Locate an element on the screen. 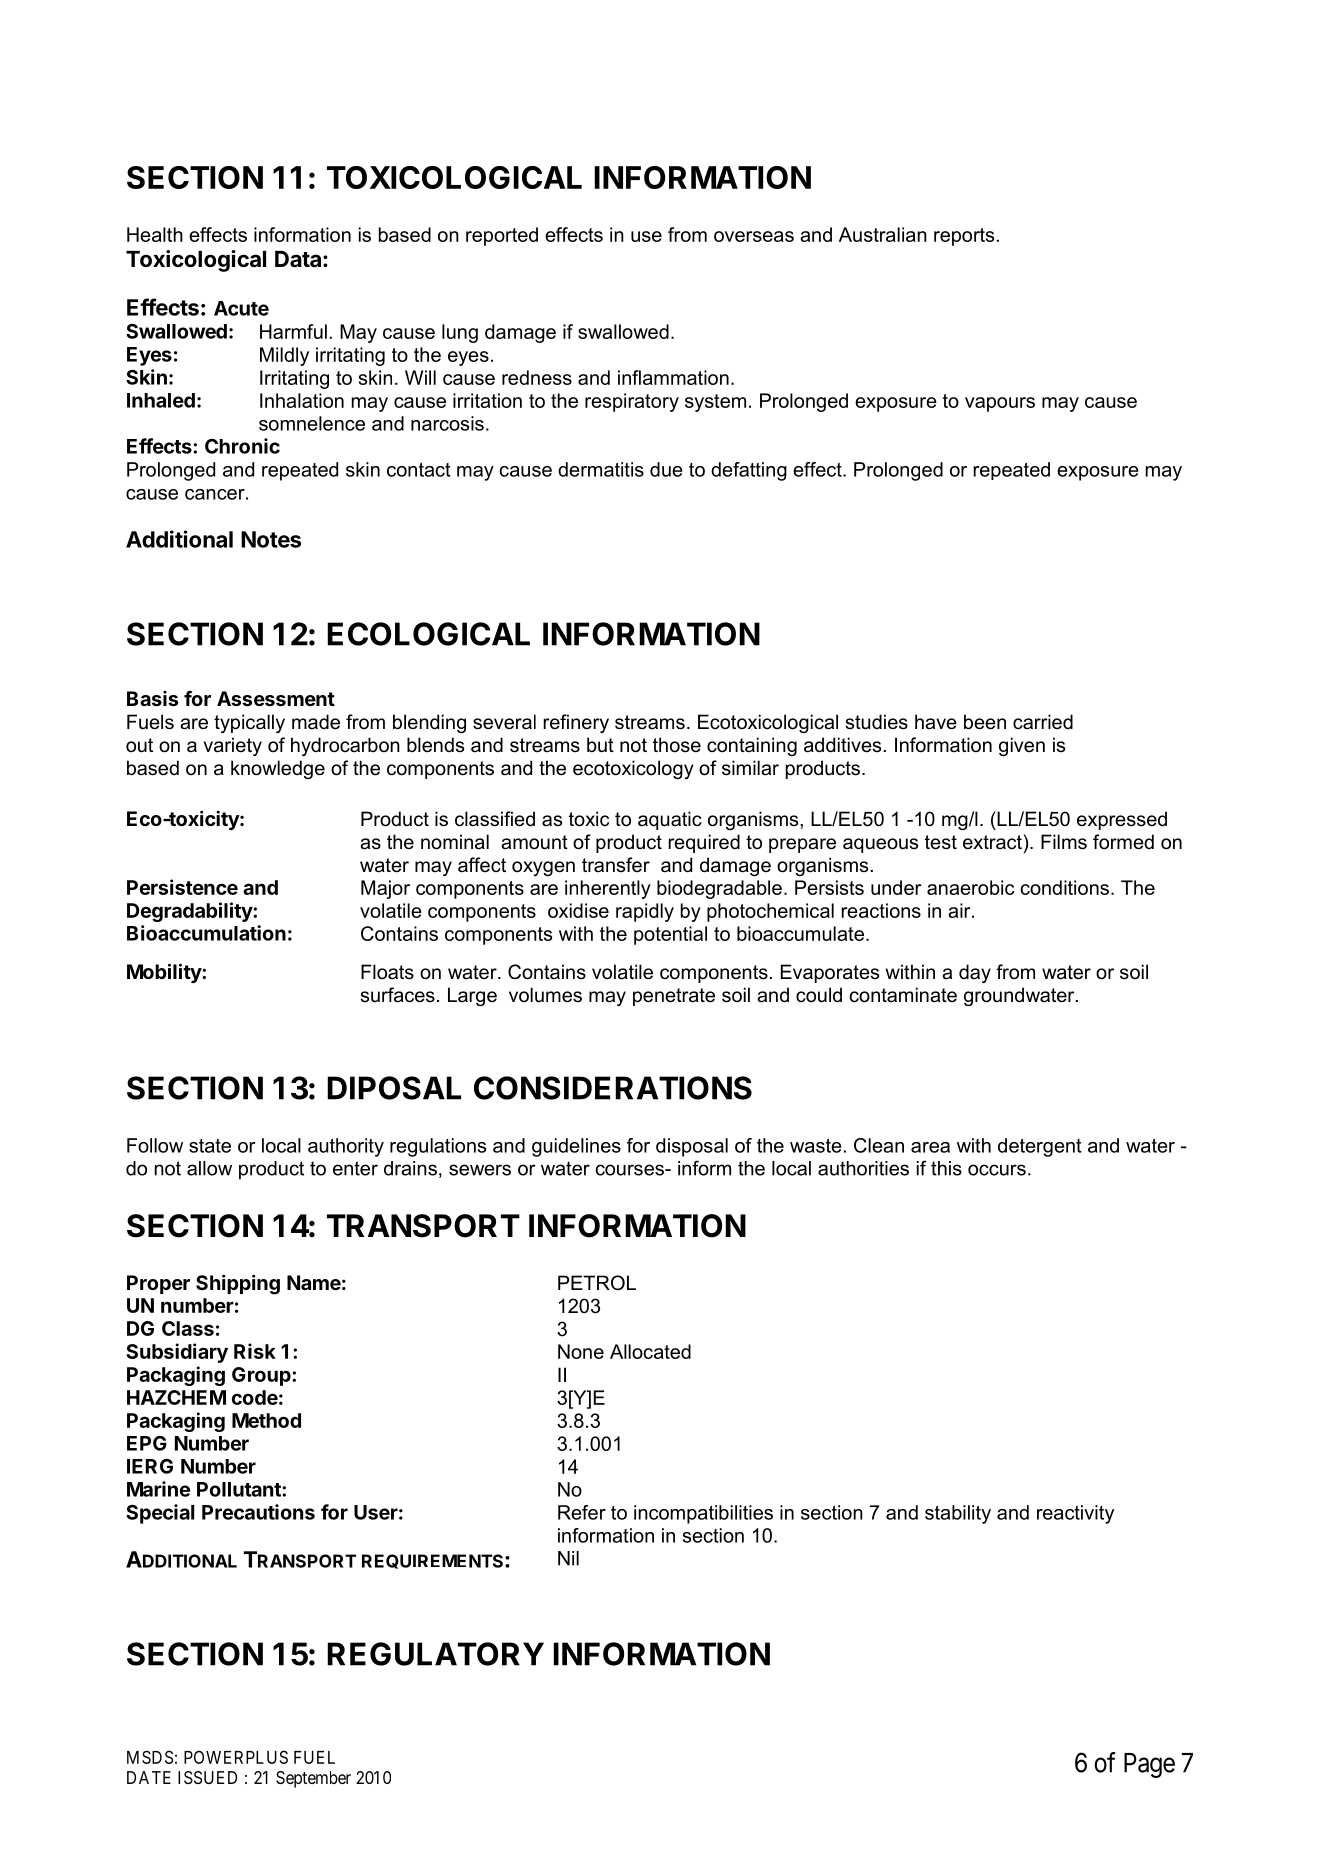 The width and height of the screenshot is (1319, 1867). penetrate is located at coordinates (674, 997).
